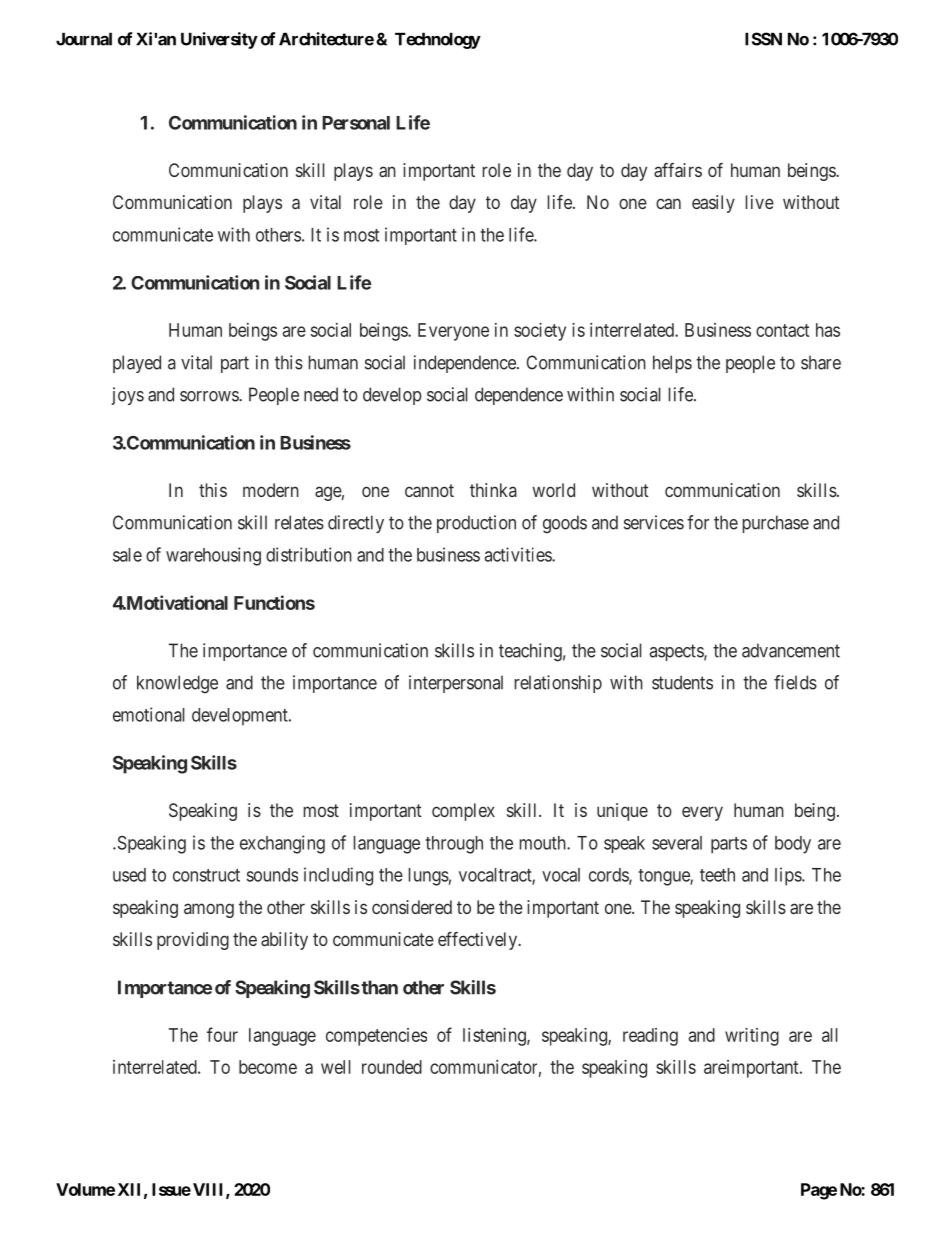  I want to click on construct, so click(206, 875).
